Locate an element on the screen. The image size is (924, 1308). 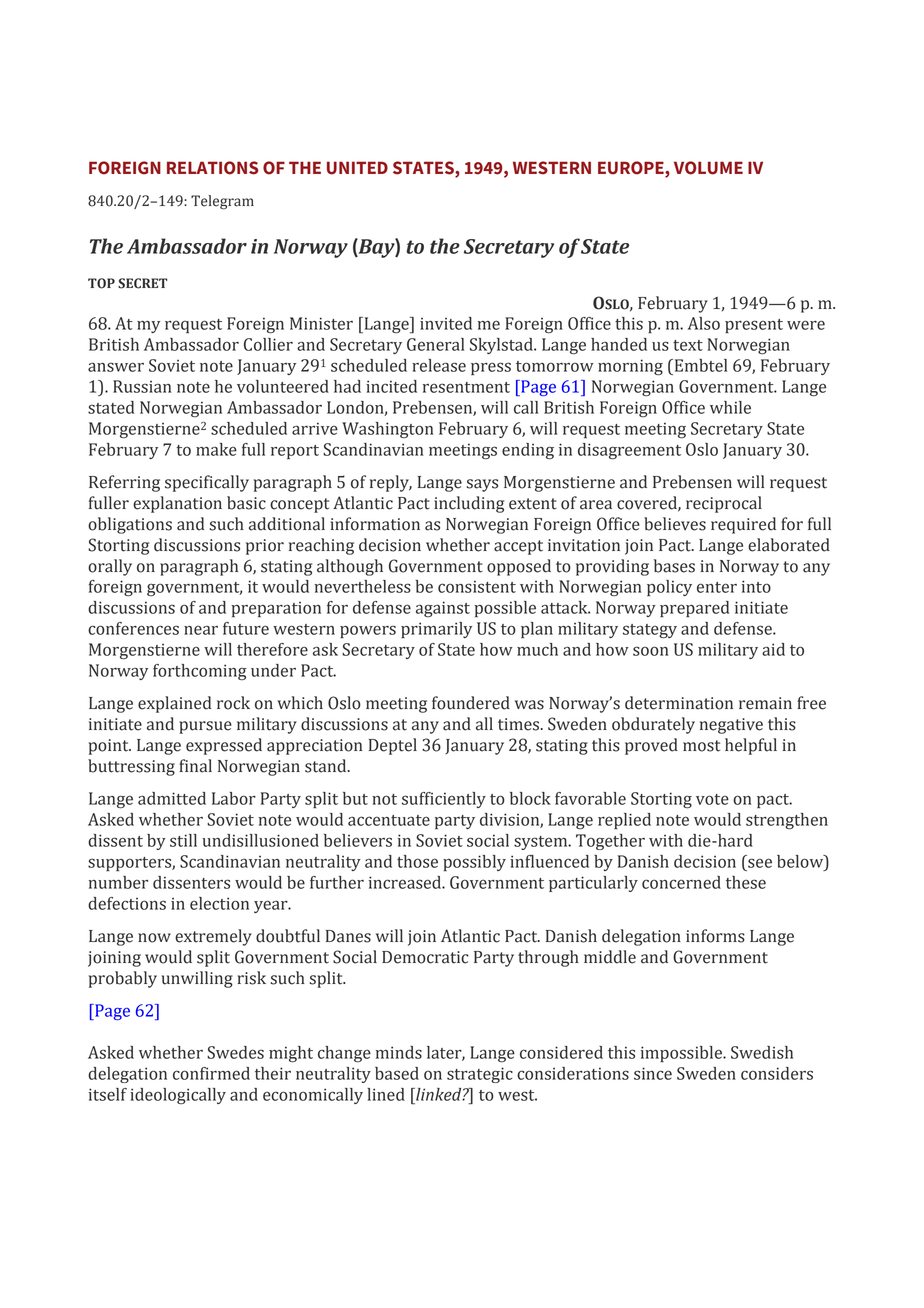
Telegram is located at coordinates (222, 202).
